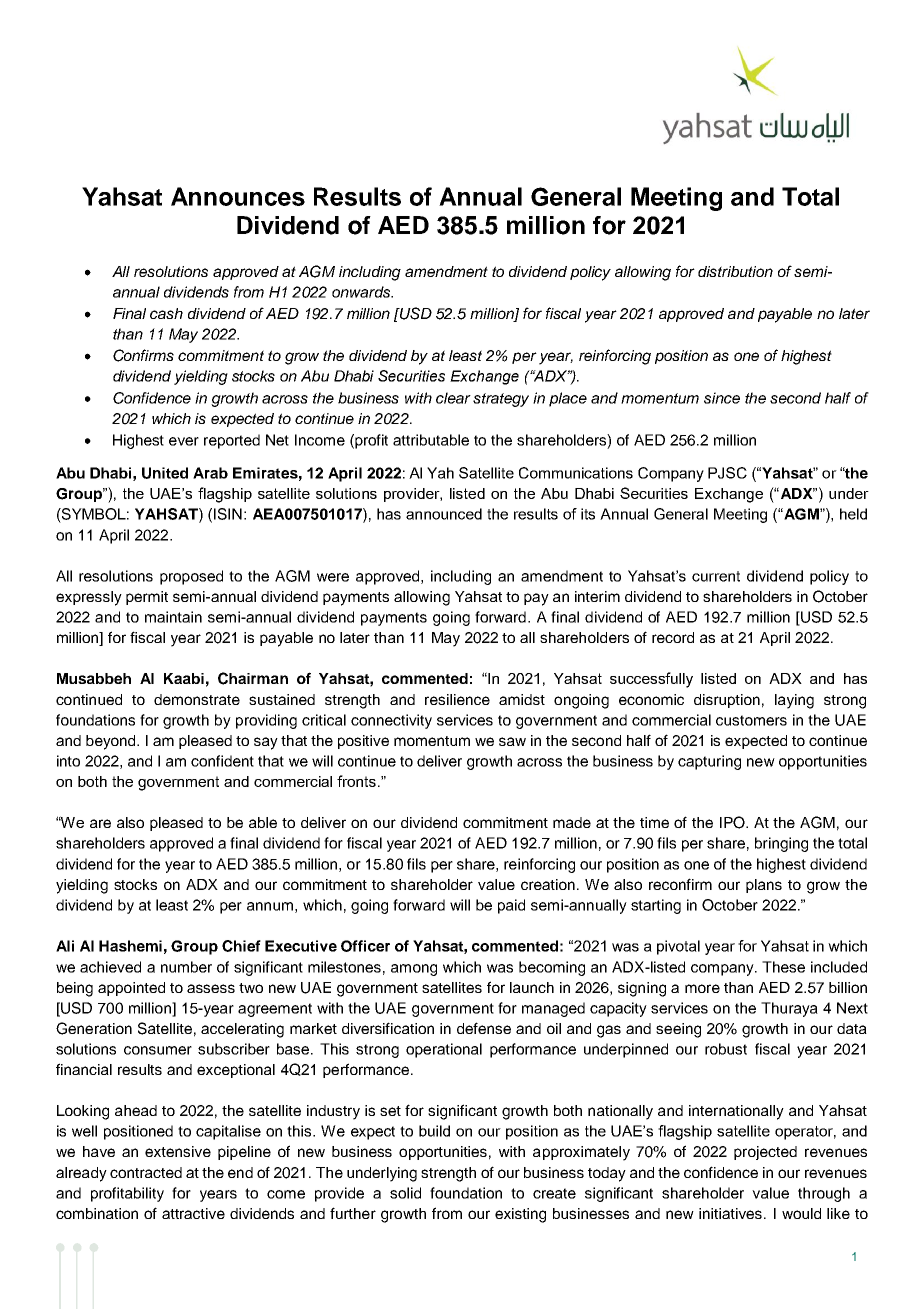 Image resolution: width=924 pixels, height=1309 pixels. I want to click on maintain, so click(173, 617).
